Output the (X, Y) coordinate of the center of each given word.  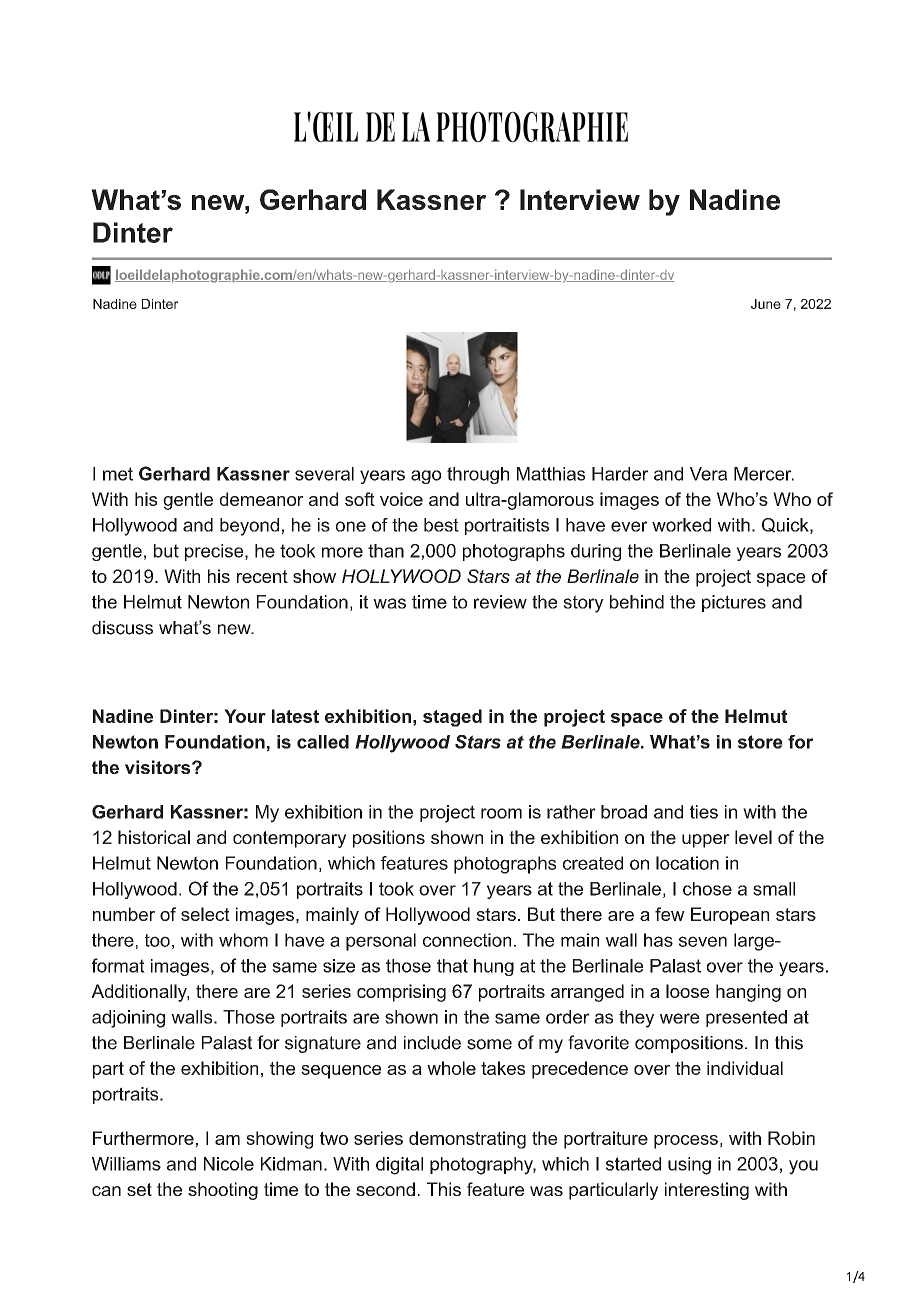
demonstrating (467, 1140)
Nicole (229, 1164)
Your (245, 716)
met (118, 474)
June (766, 304)
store (760, 742)
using (689, 1166)
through (478, 475)
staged (452, 718)
